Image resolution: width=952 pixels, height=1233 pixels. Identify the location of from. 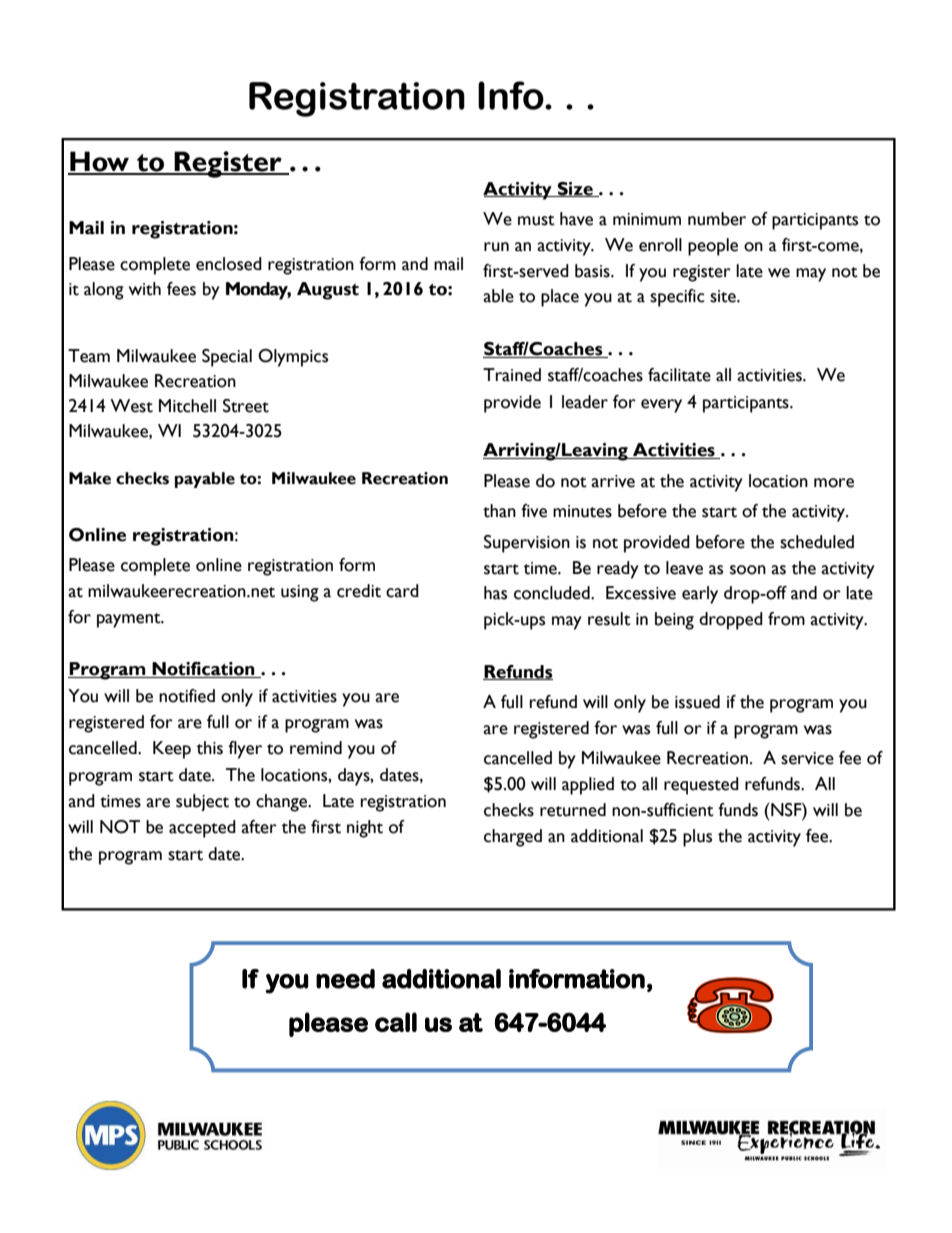
(786, 619).
